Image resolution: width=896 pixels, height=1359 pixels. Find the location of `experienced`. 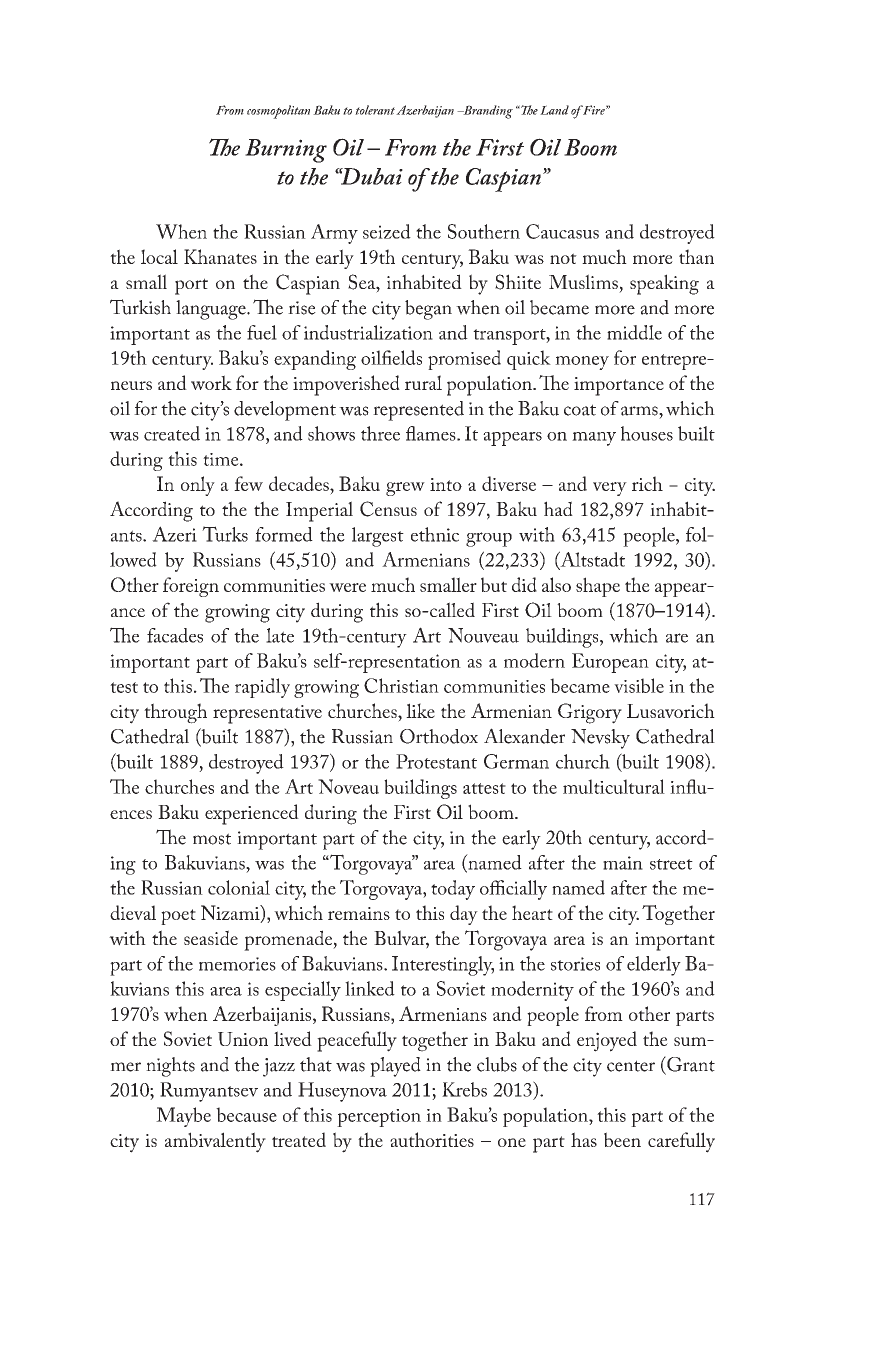

experienced is located at coordinates (252, 814).
